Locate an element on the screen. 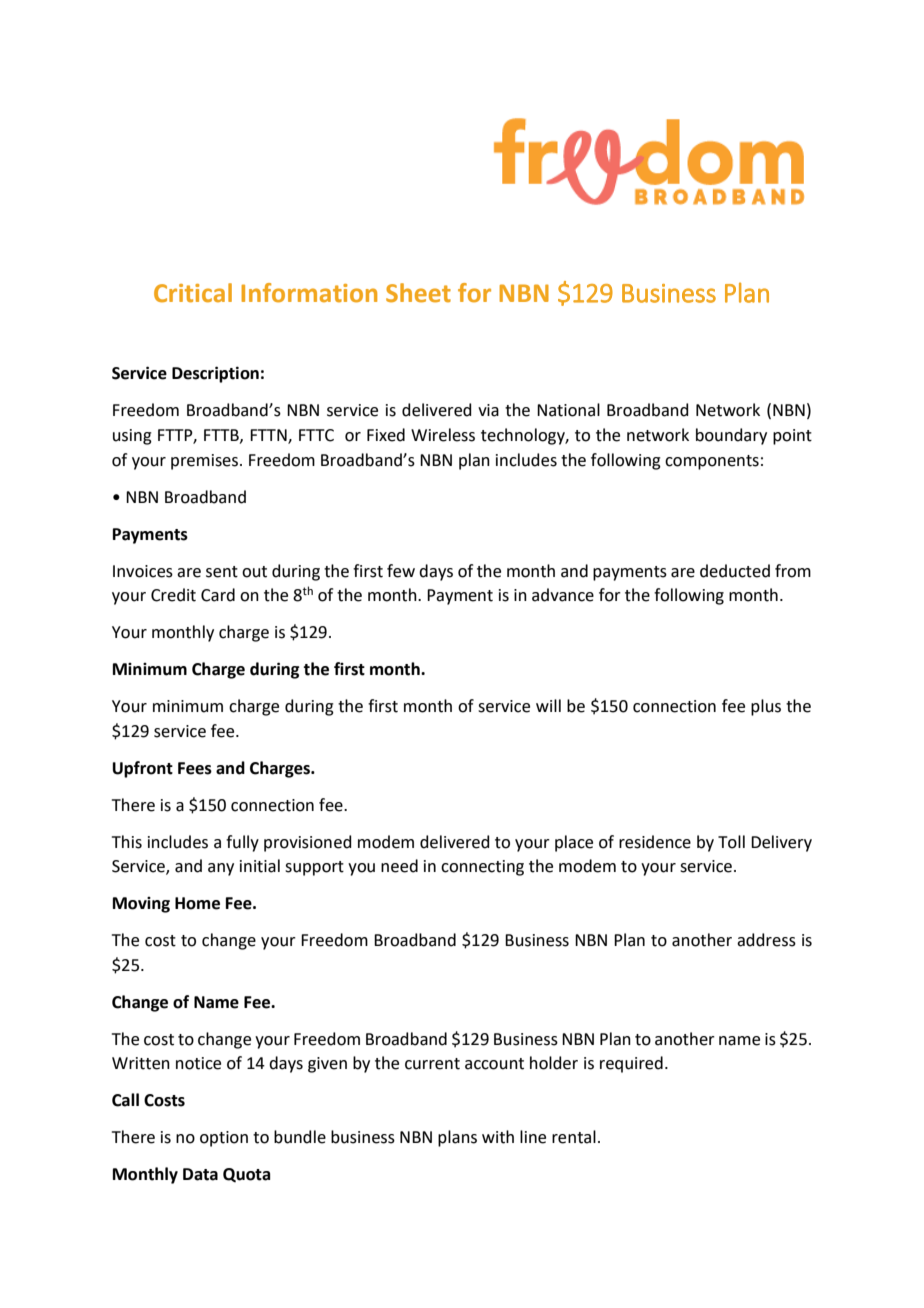 Image resolution: width=924 pixels, height=1308 pixels. plus is located at coordinates (766, 707).
